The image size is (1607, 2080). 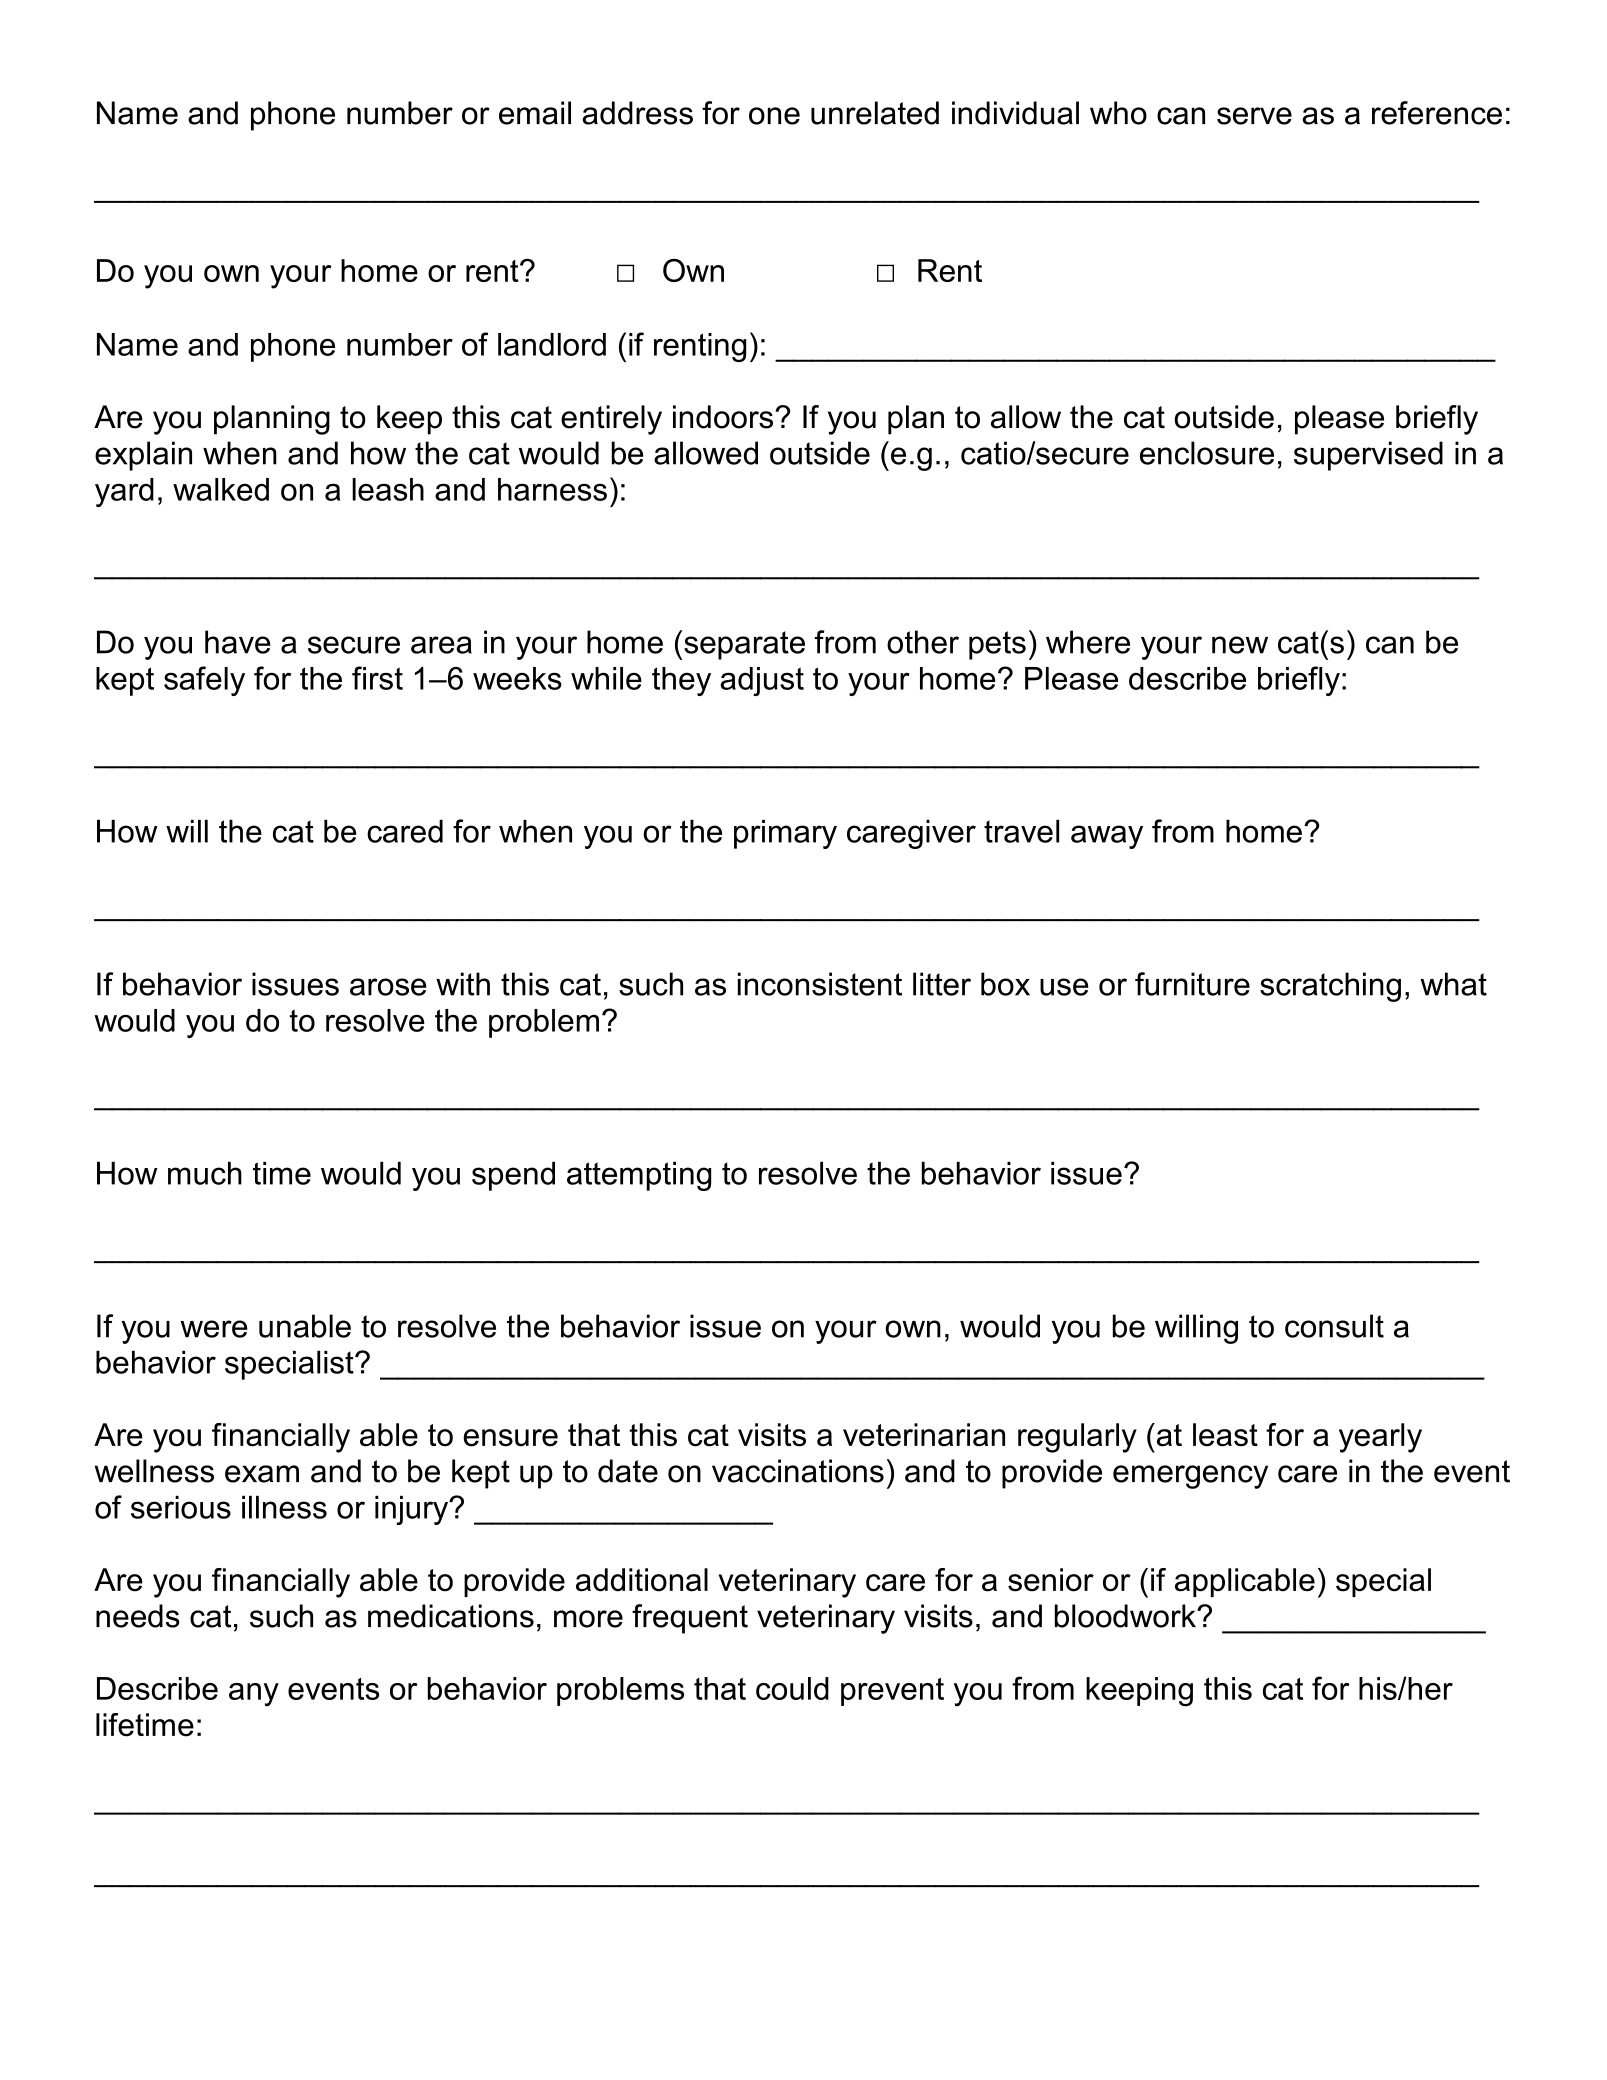 What do you see at coordinates (1254, 116) in the image?
I see `serve` at bounding box center [1254, 116].
